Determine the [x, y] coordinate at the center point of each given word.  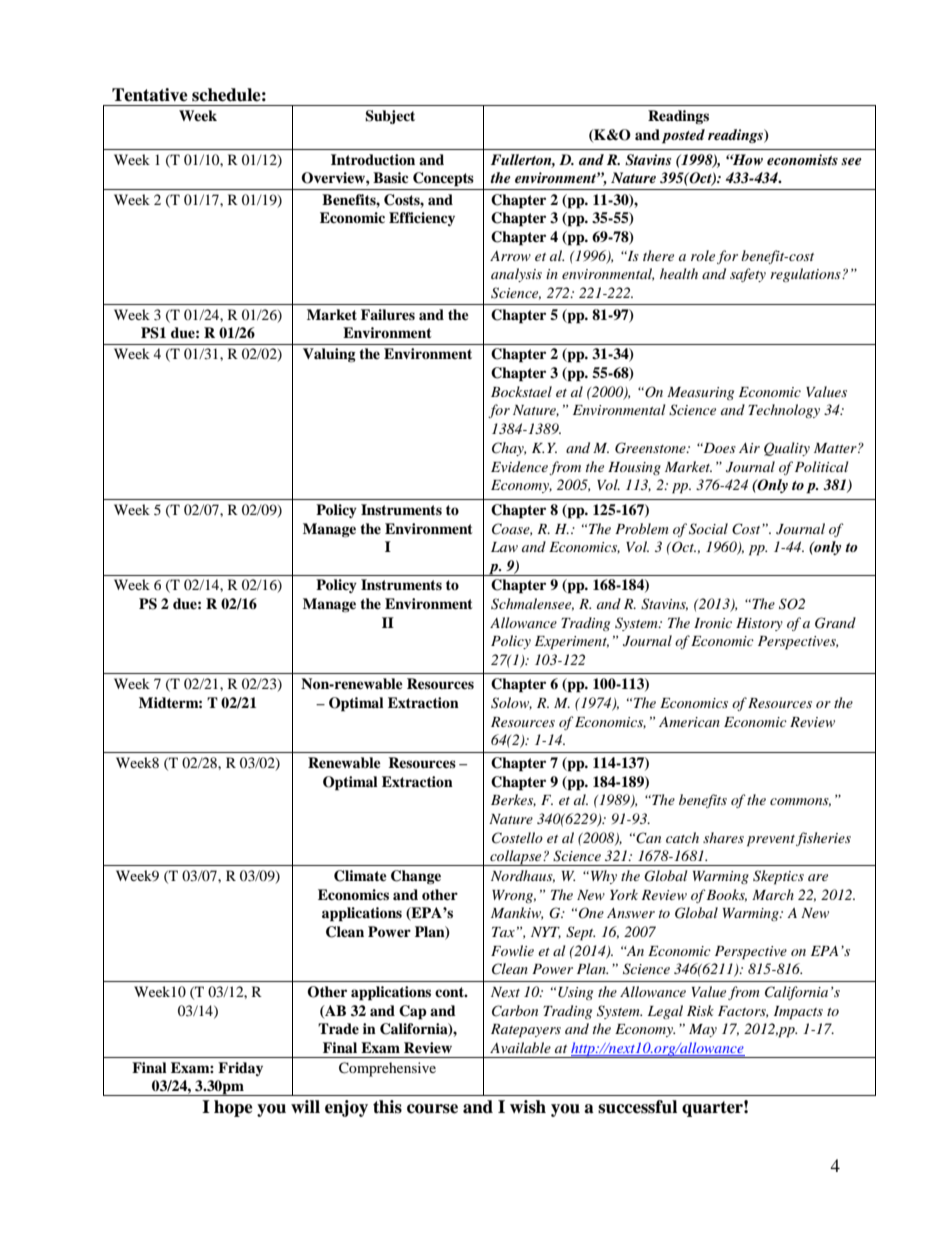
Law [504, 547]
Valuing [329, 355]
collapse [516, 858]
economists [802, 159]
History [759, 624]
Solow [511, 703]
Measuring [700, 393]
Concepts [443, 179]
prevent [771, 841]
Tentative [150, 95]
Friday [240, 1069]
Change [416, 877]
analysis [516, 275]
